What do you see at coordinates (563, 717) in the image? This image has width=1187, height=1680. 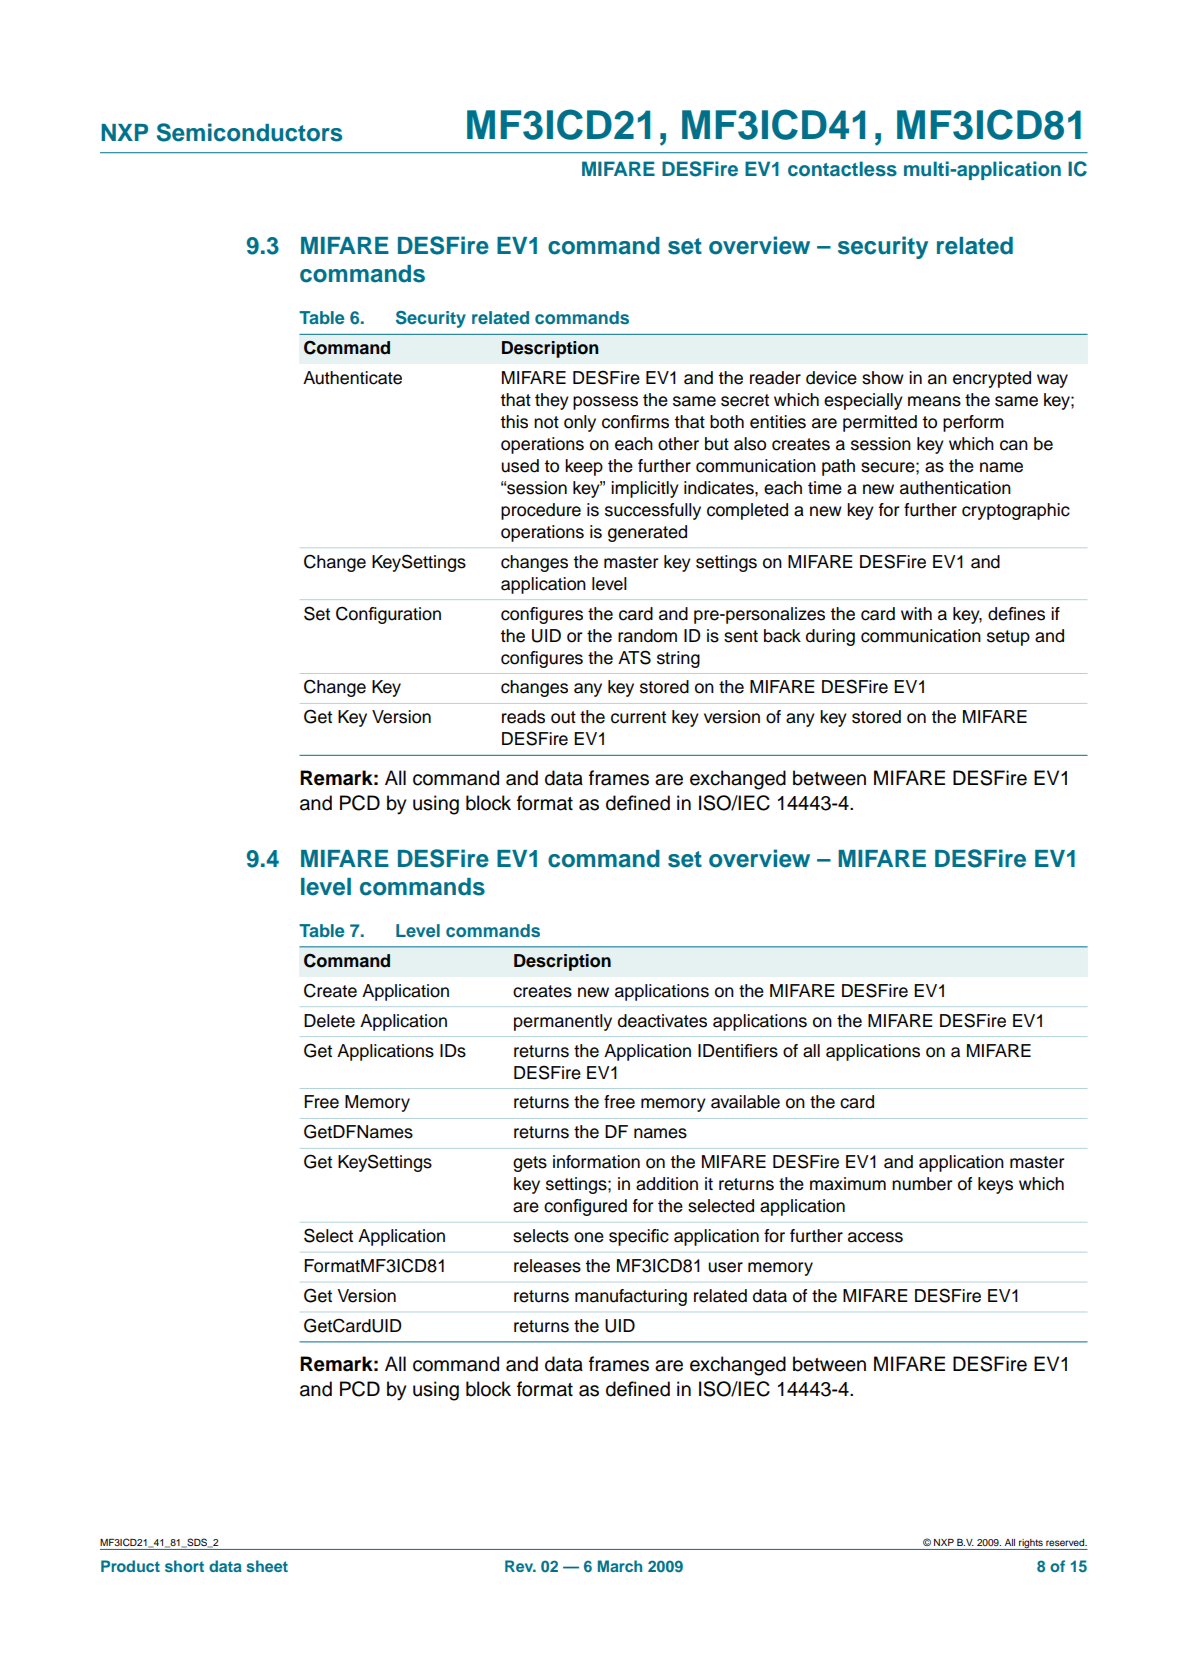 I see `out` at bounding box center [563, 717].
